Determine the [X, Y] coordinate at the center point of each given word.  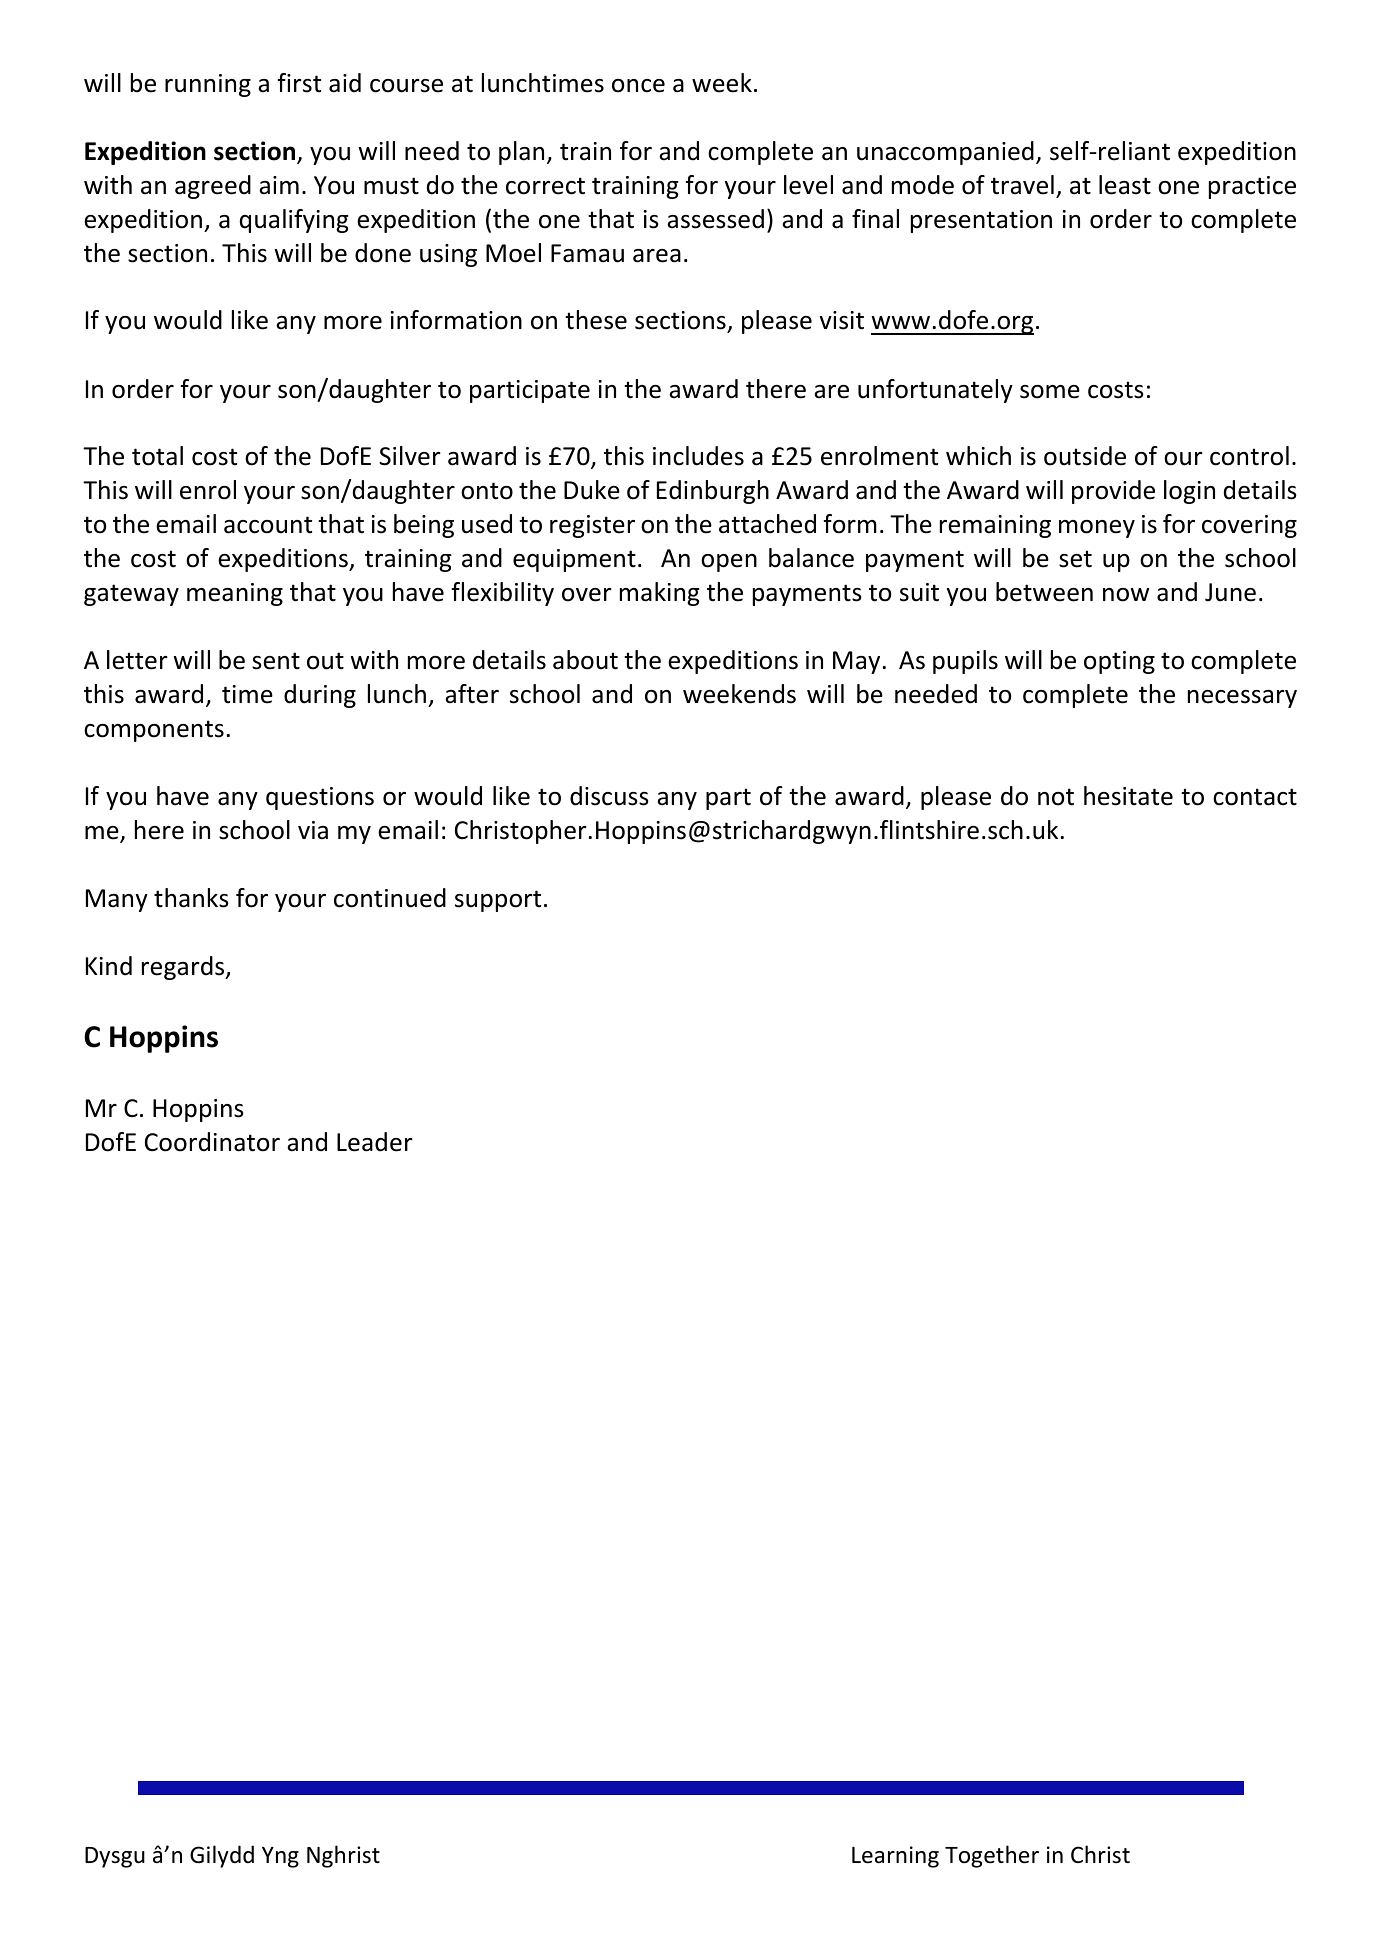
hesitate [1128, 796]
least [1125, 185]
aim [279, 185]
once [638, 86]
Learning [895, 1857]
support [498, 901]
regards [184, 968]
